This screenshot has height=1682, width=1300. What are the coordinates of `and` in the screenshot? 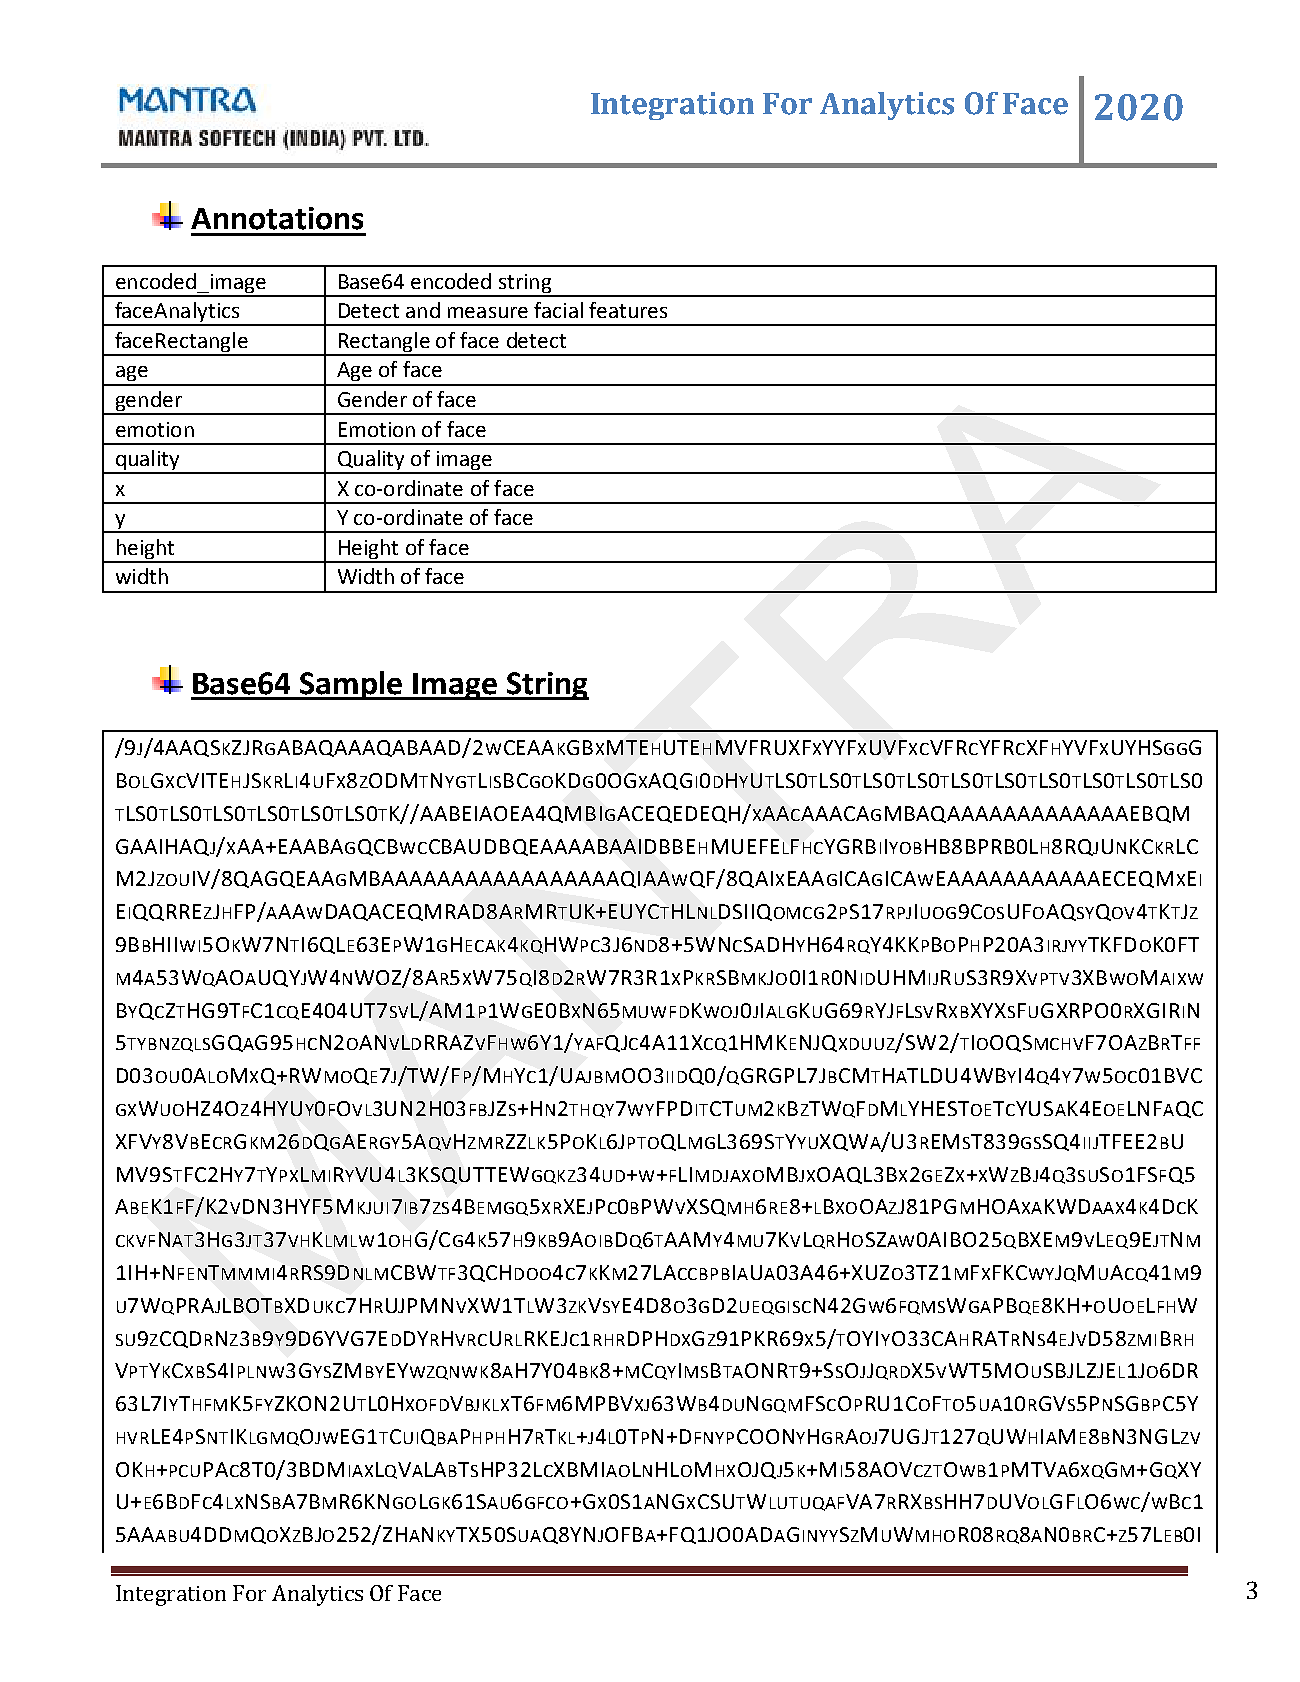 It's located at (423, 310).
